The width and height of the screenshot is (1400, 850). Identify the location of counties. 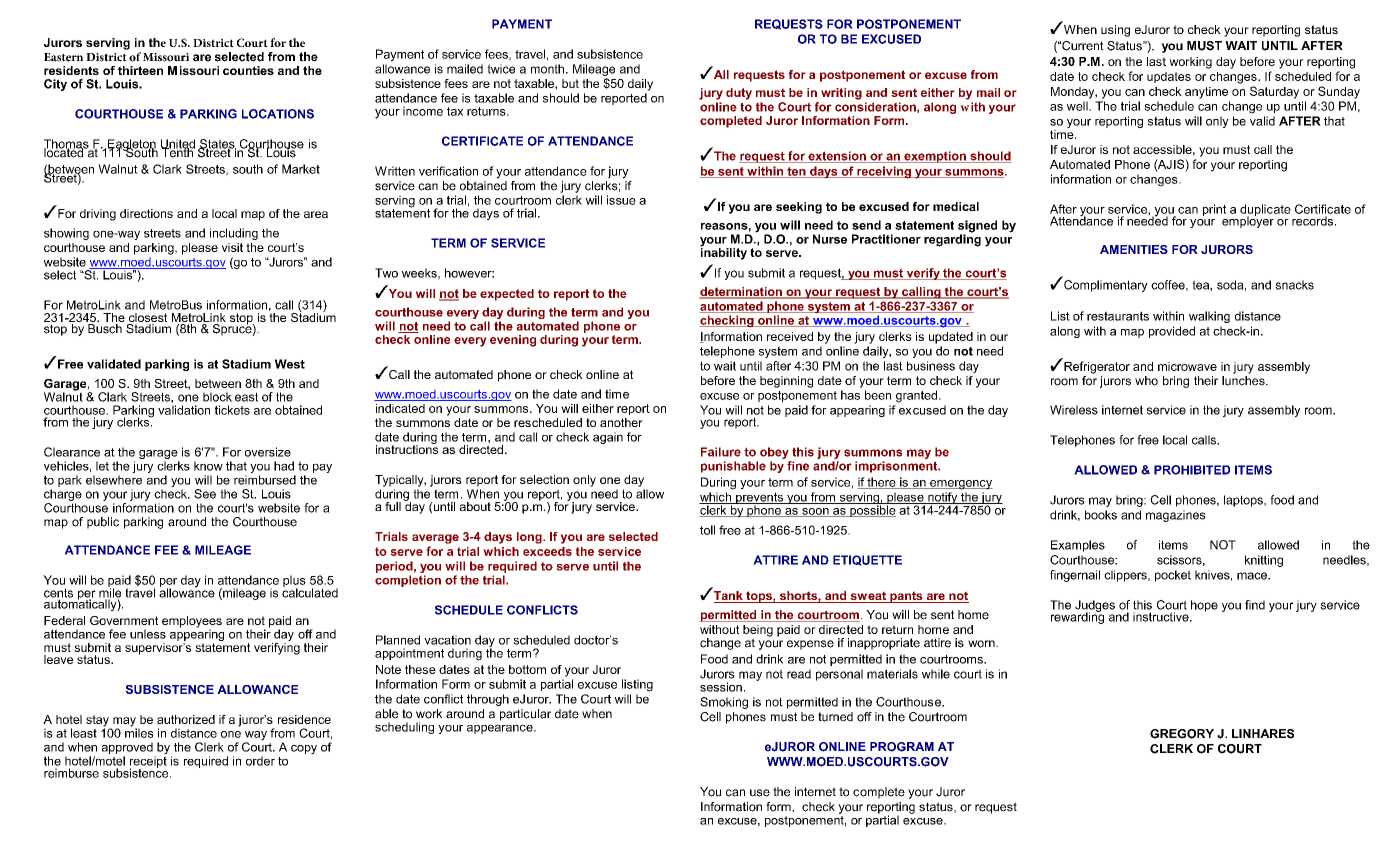
(248, 70).
